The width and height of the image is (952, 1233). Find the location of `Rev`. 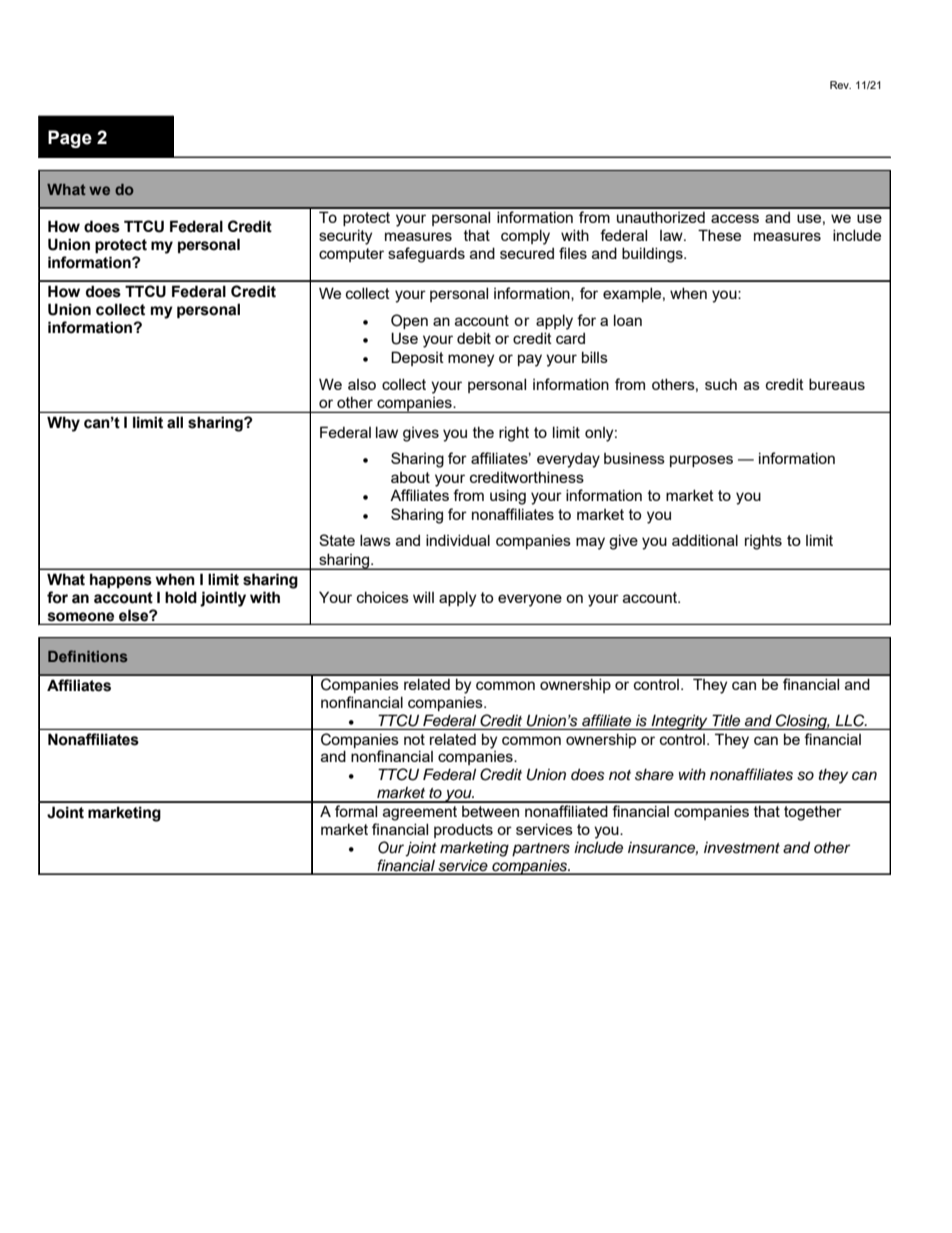

Rev is located at coordinates (840, 85).
